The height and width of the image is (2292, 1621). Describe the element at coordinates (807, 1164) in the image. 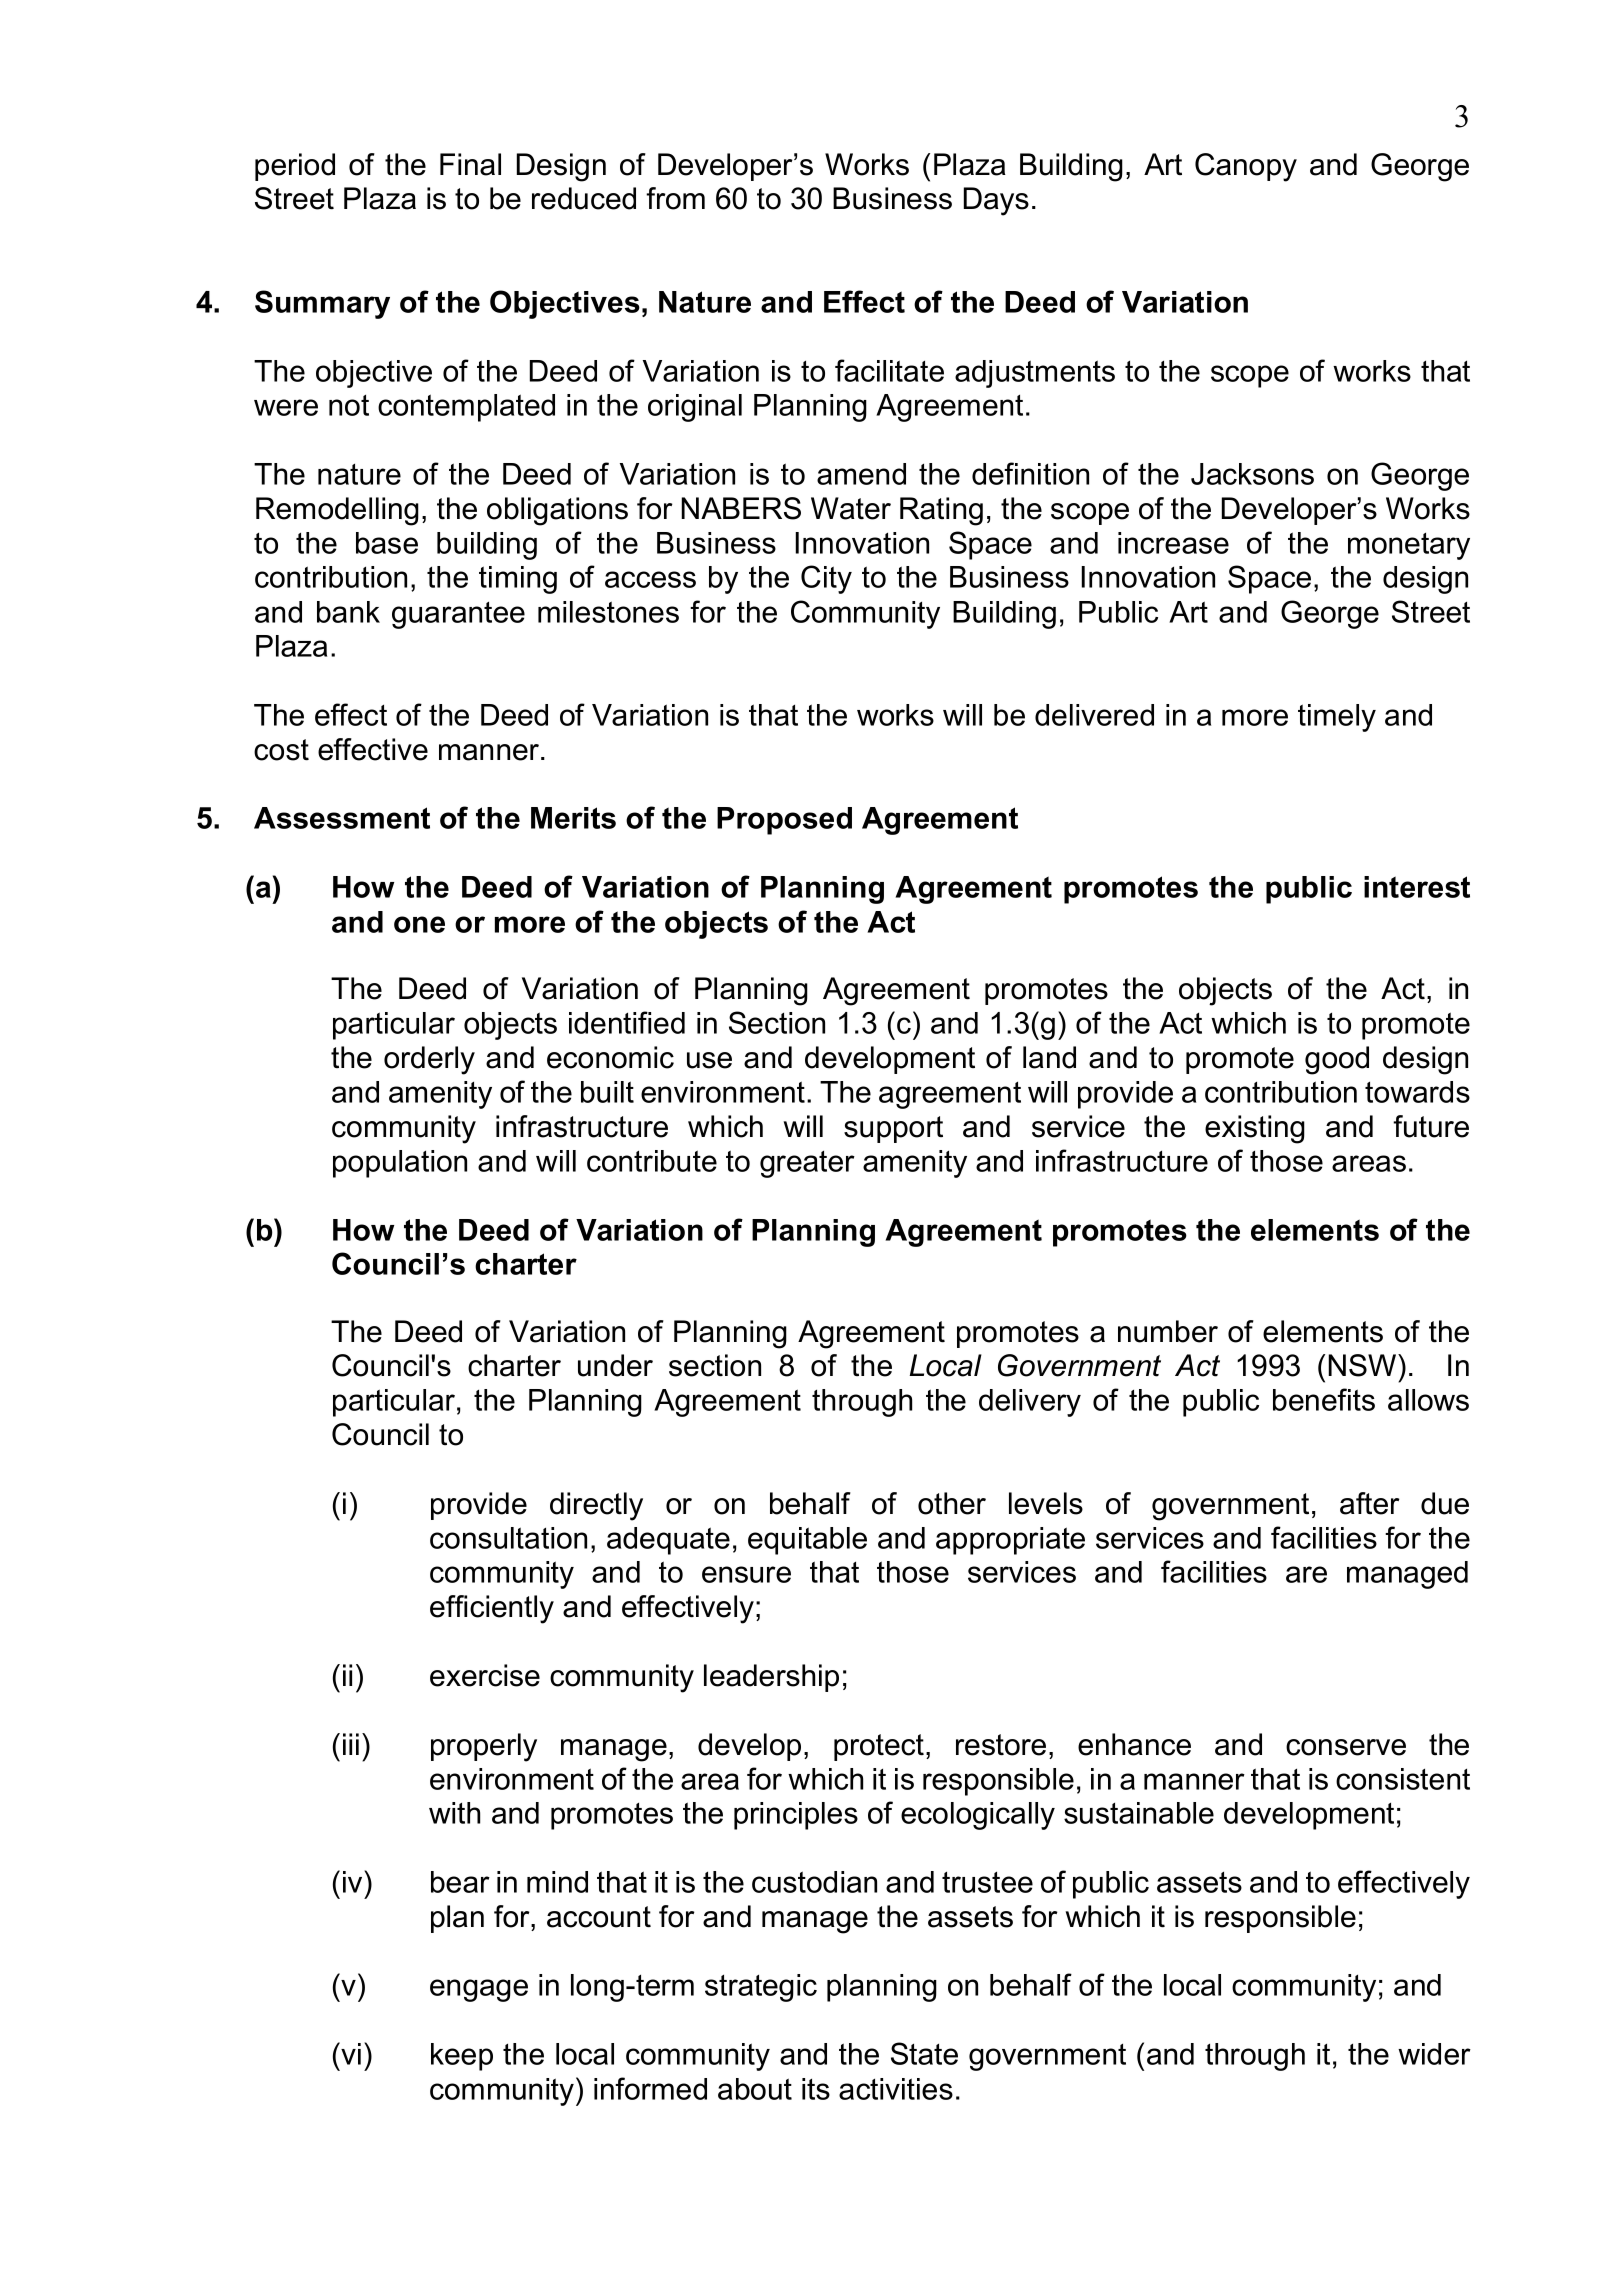

I see `greater` at that location.
